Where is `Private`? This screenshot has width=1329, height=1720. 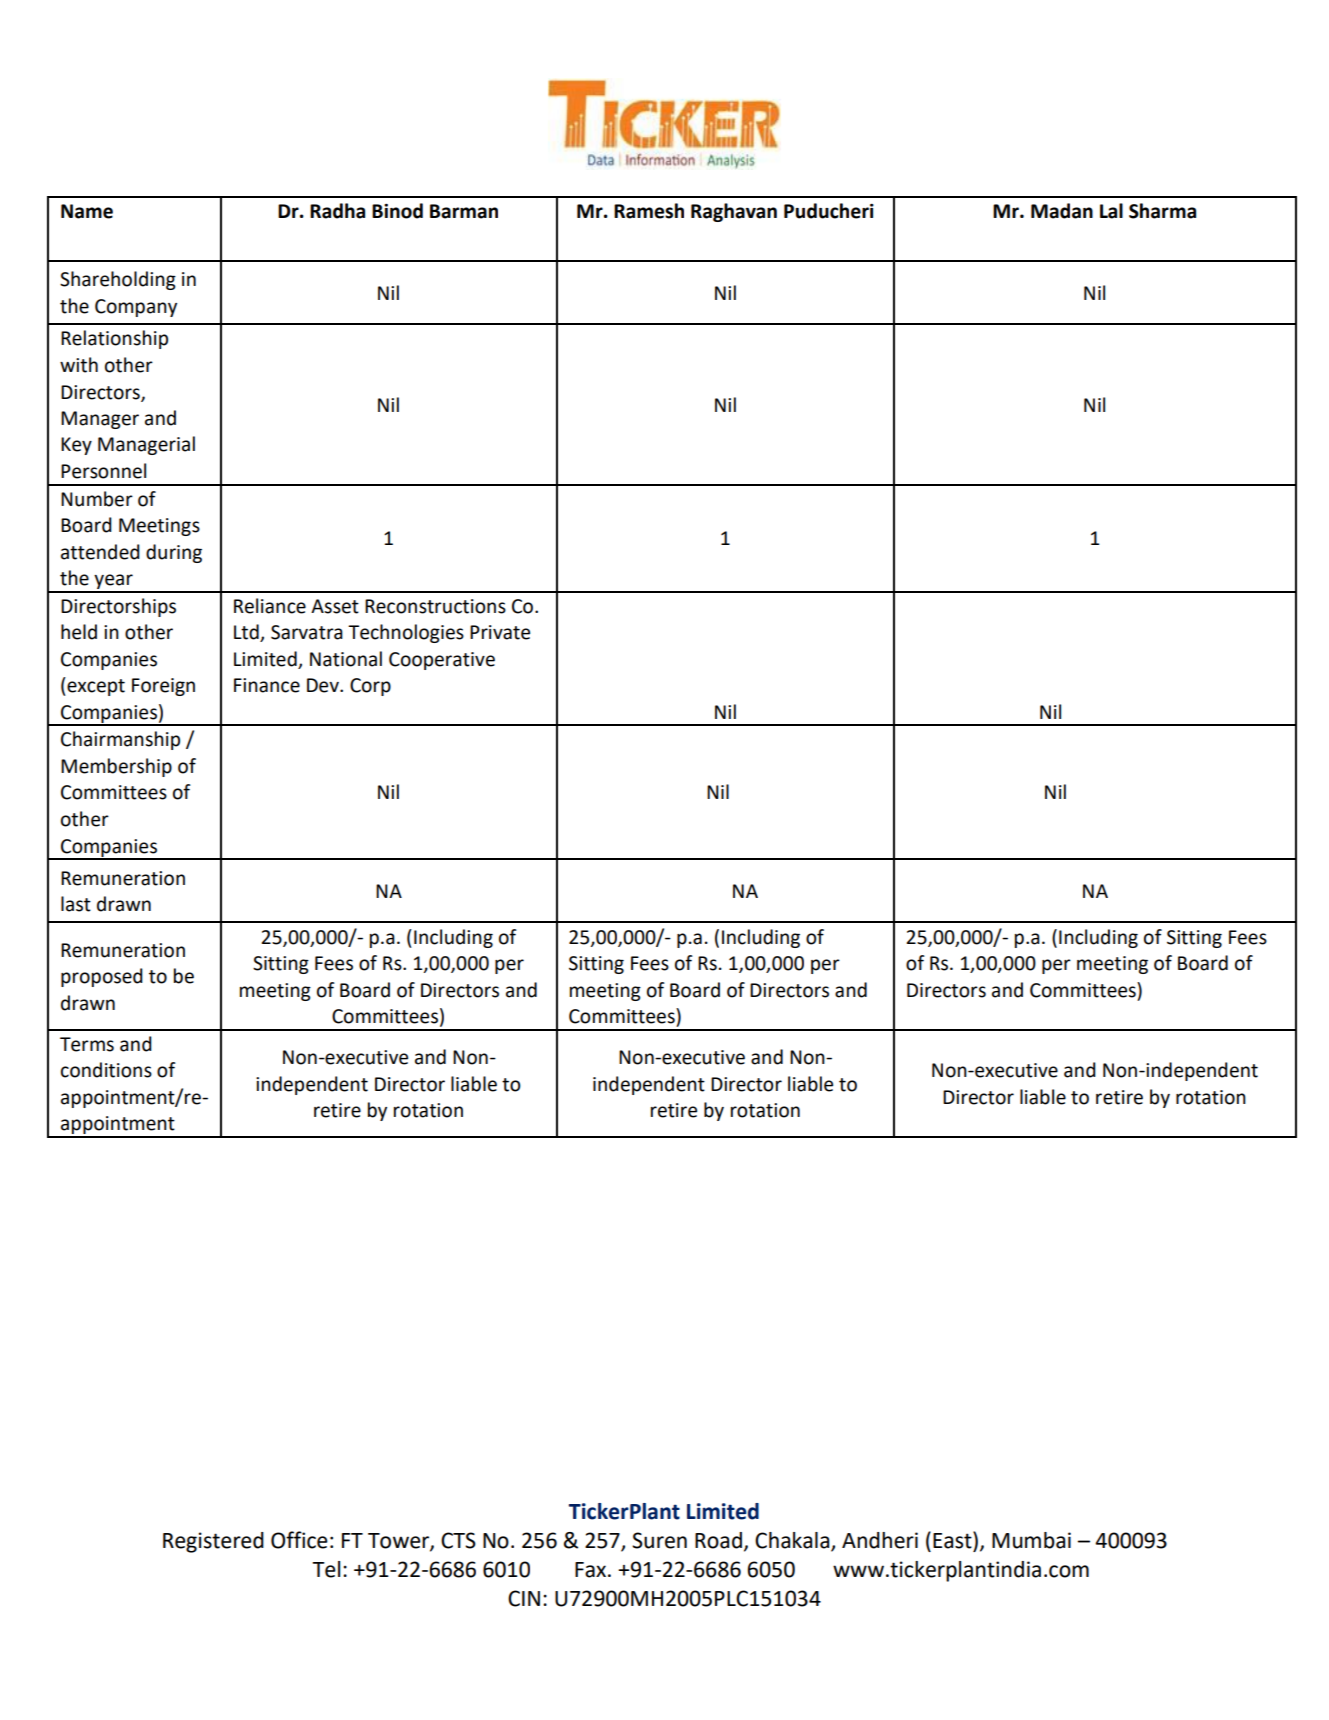
Private is located at coordinates (500, 632).
